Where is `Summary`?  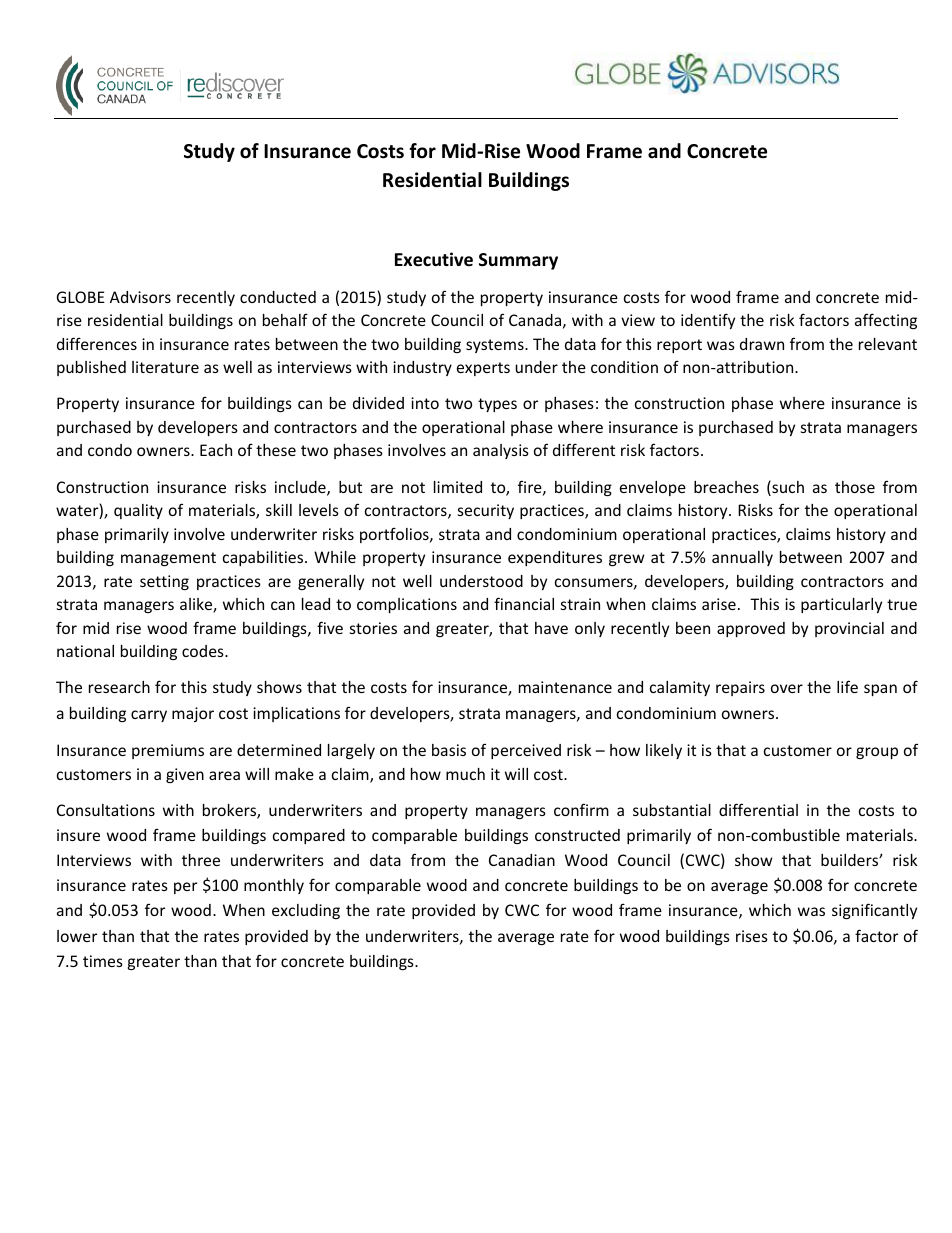 Summary is located at coordinates (518, 261).
